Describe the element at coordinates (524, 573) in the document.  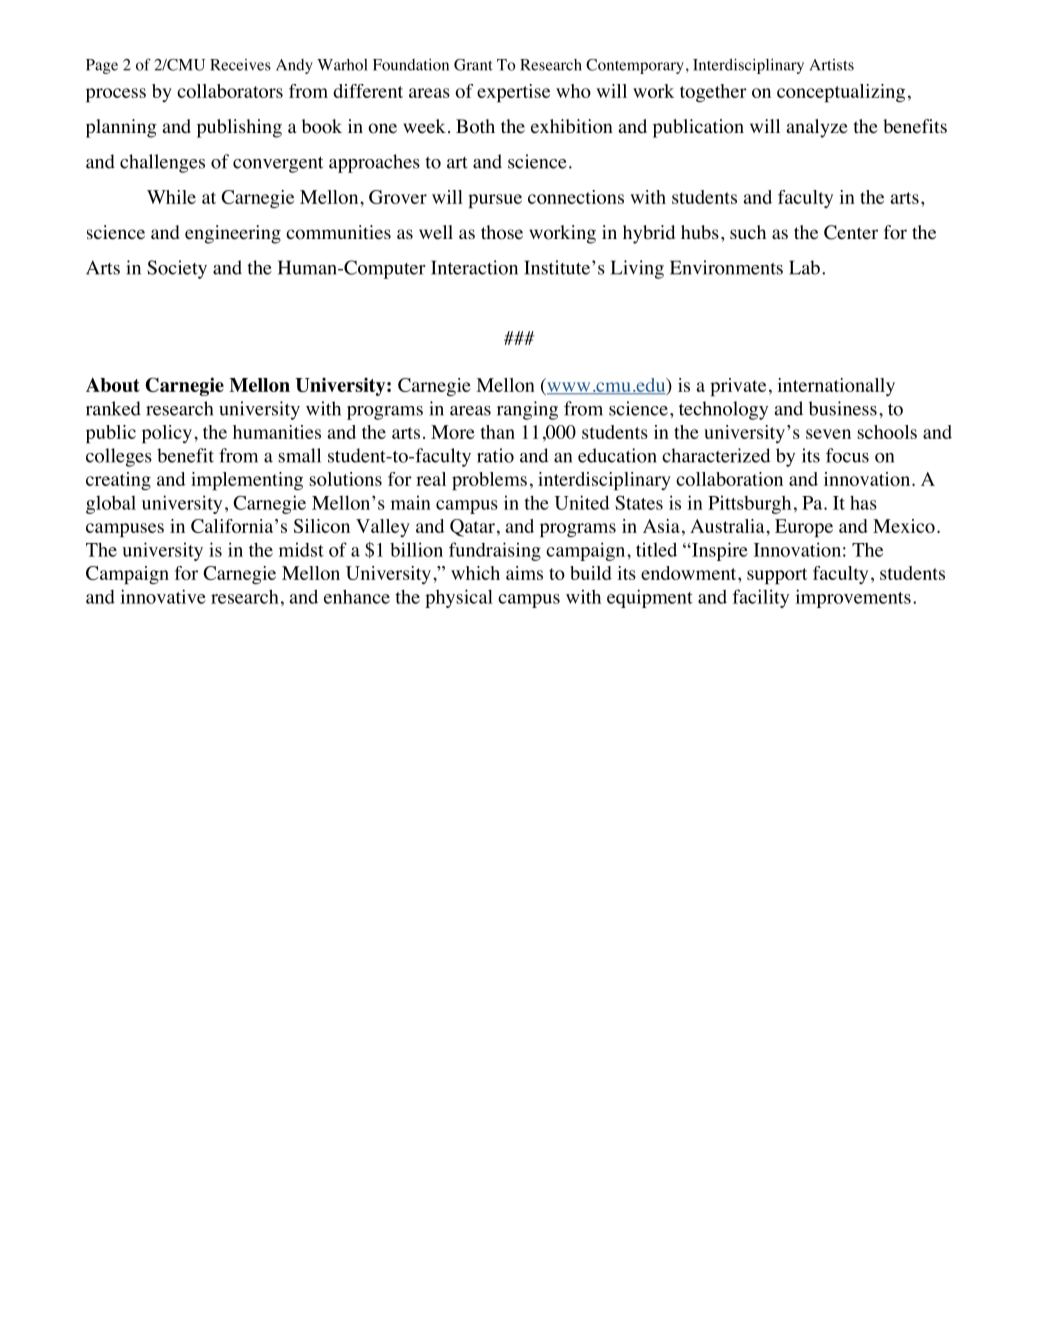
I see `aims` at that location.
